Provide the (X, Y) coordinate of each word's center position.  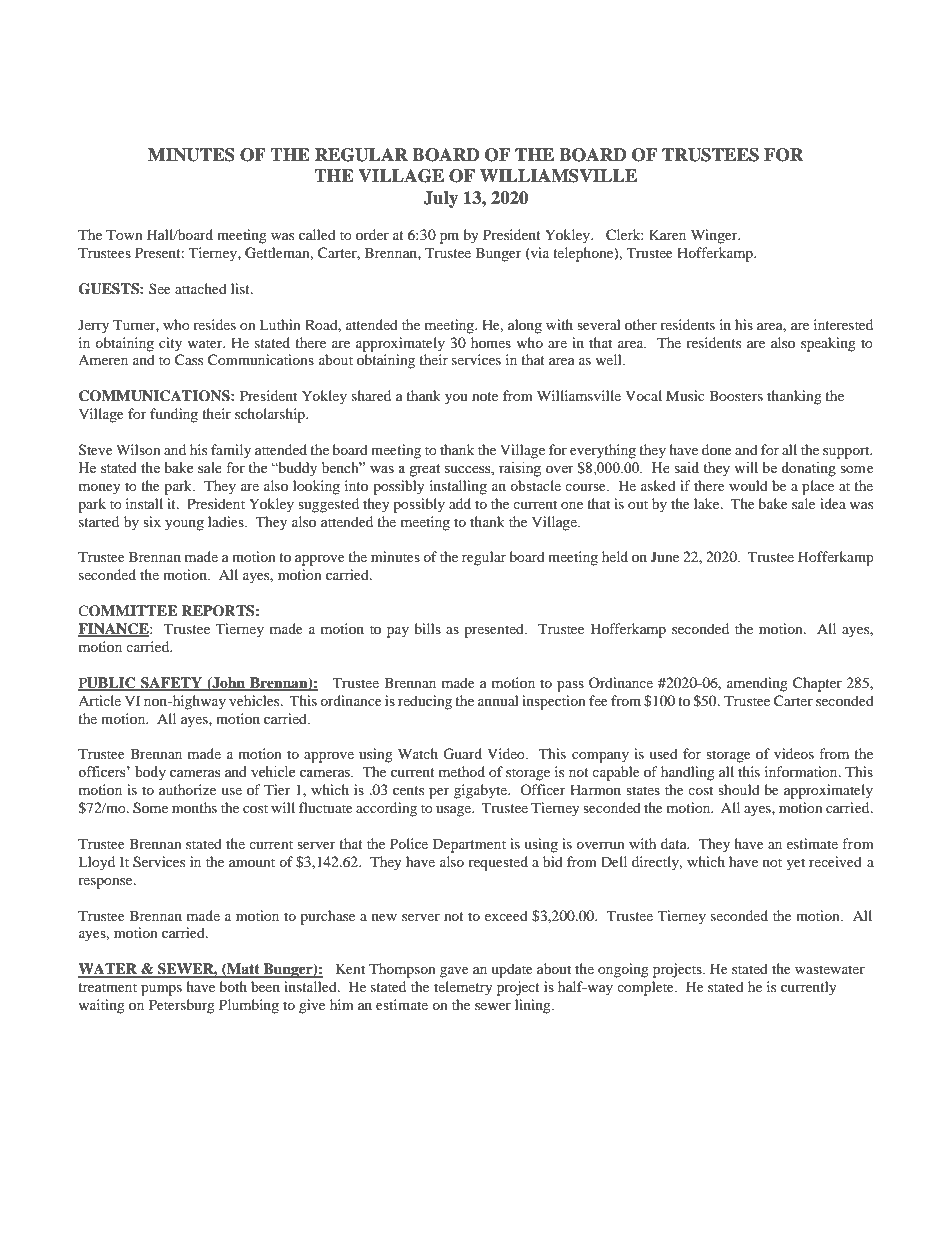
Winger (715, 236)
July (440, 199)
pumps (161, 990)
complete (646, 988)
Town (124, 234)
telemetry (463, 988)
